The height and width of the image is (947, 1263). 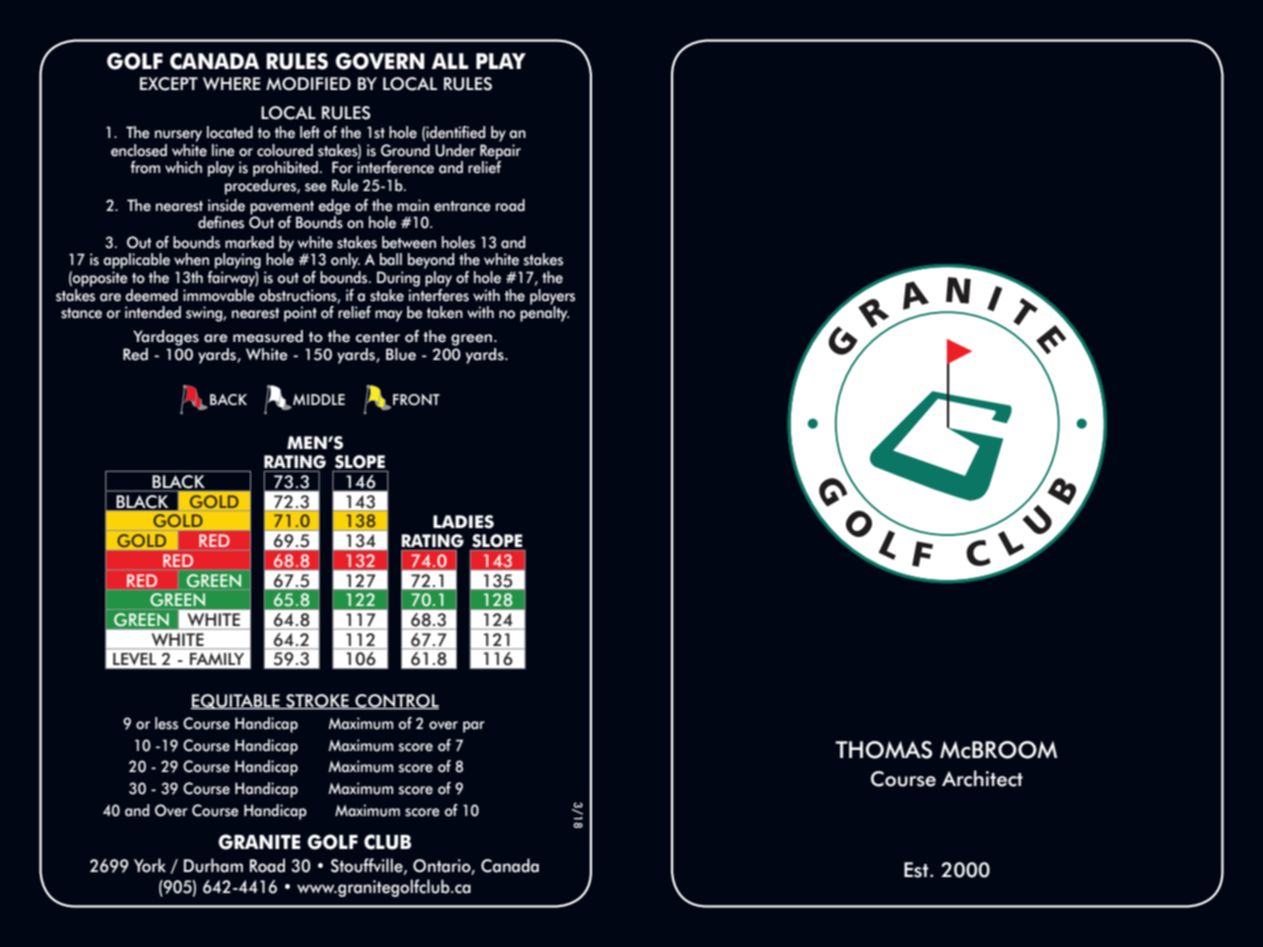 I want to click on immovable, so click(x=220, y=294).
